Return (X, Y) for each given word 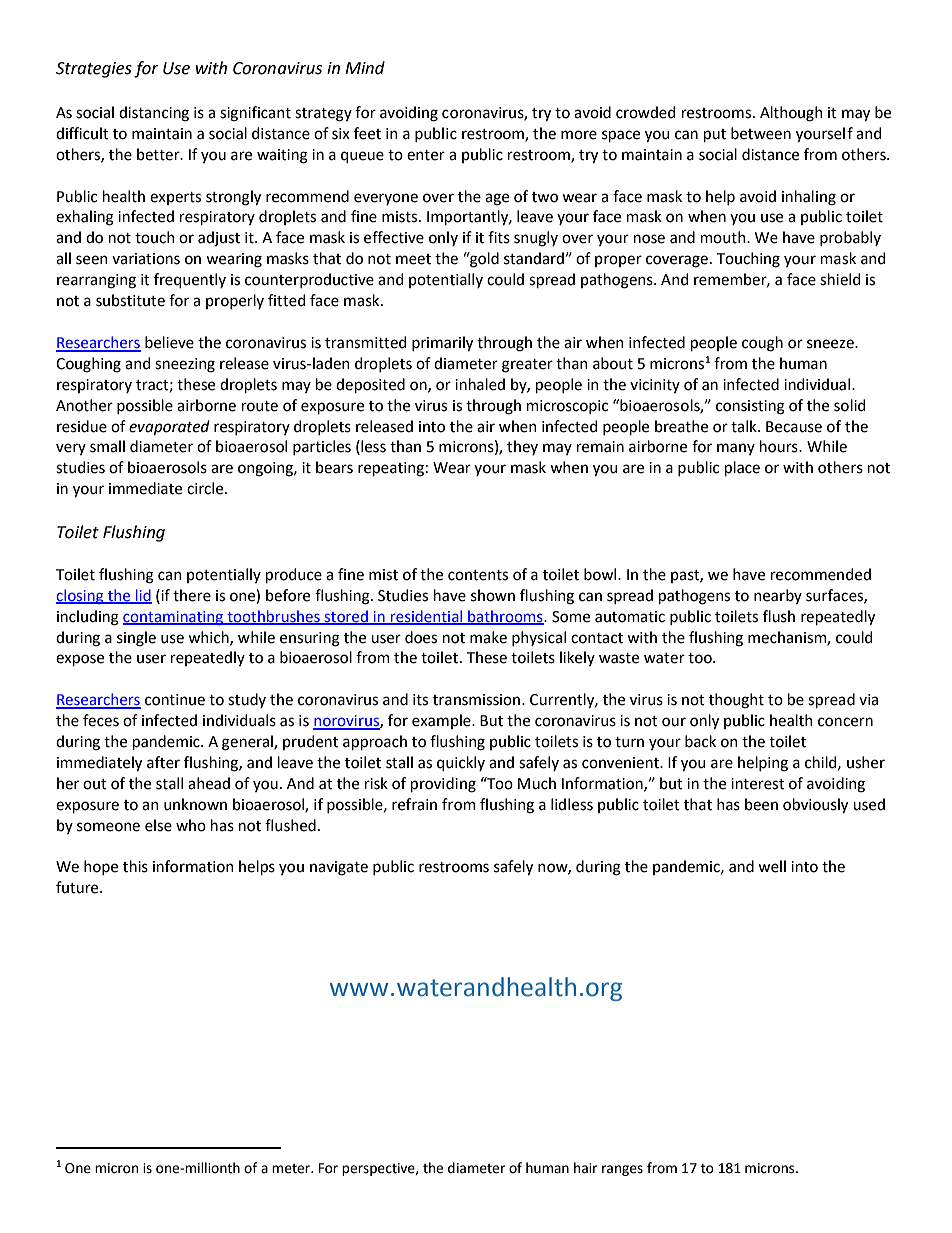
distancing (154, 114)
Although (791, 114)
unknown (195, 804)
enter (426, 155)
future (78, 887)
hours (780, 446)
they (522, 447)
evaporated (169, 427)
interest (758, 784)
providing (443, 785)
